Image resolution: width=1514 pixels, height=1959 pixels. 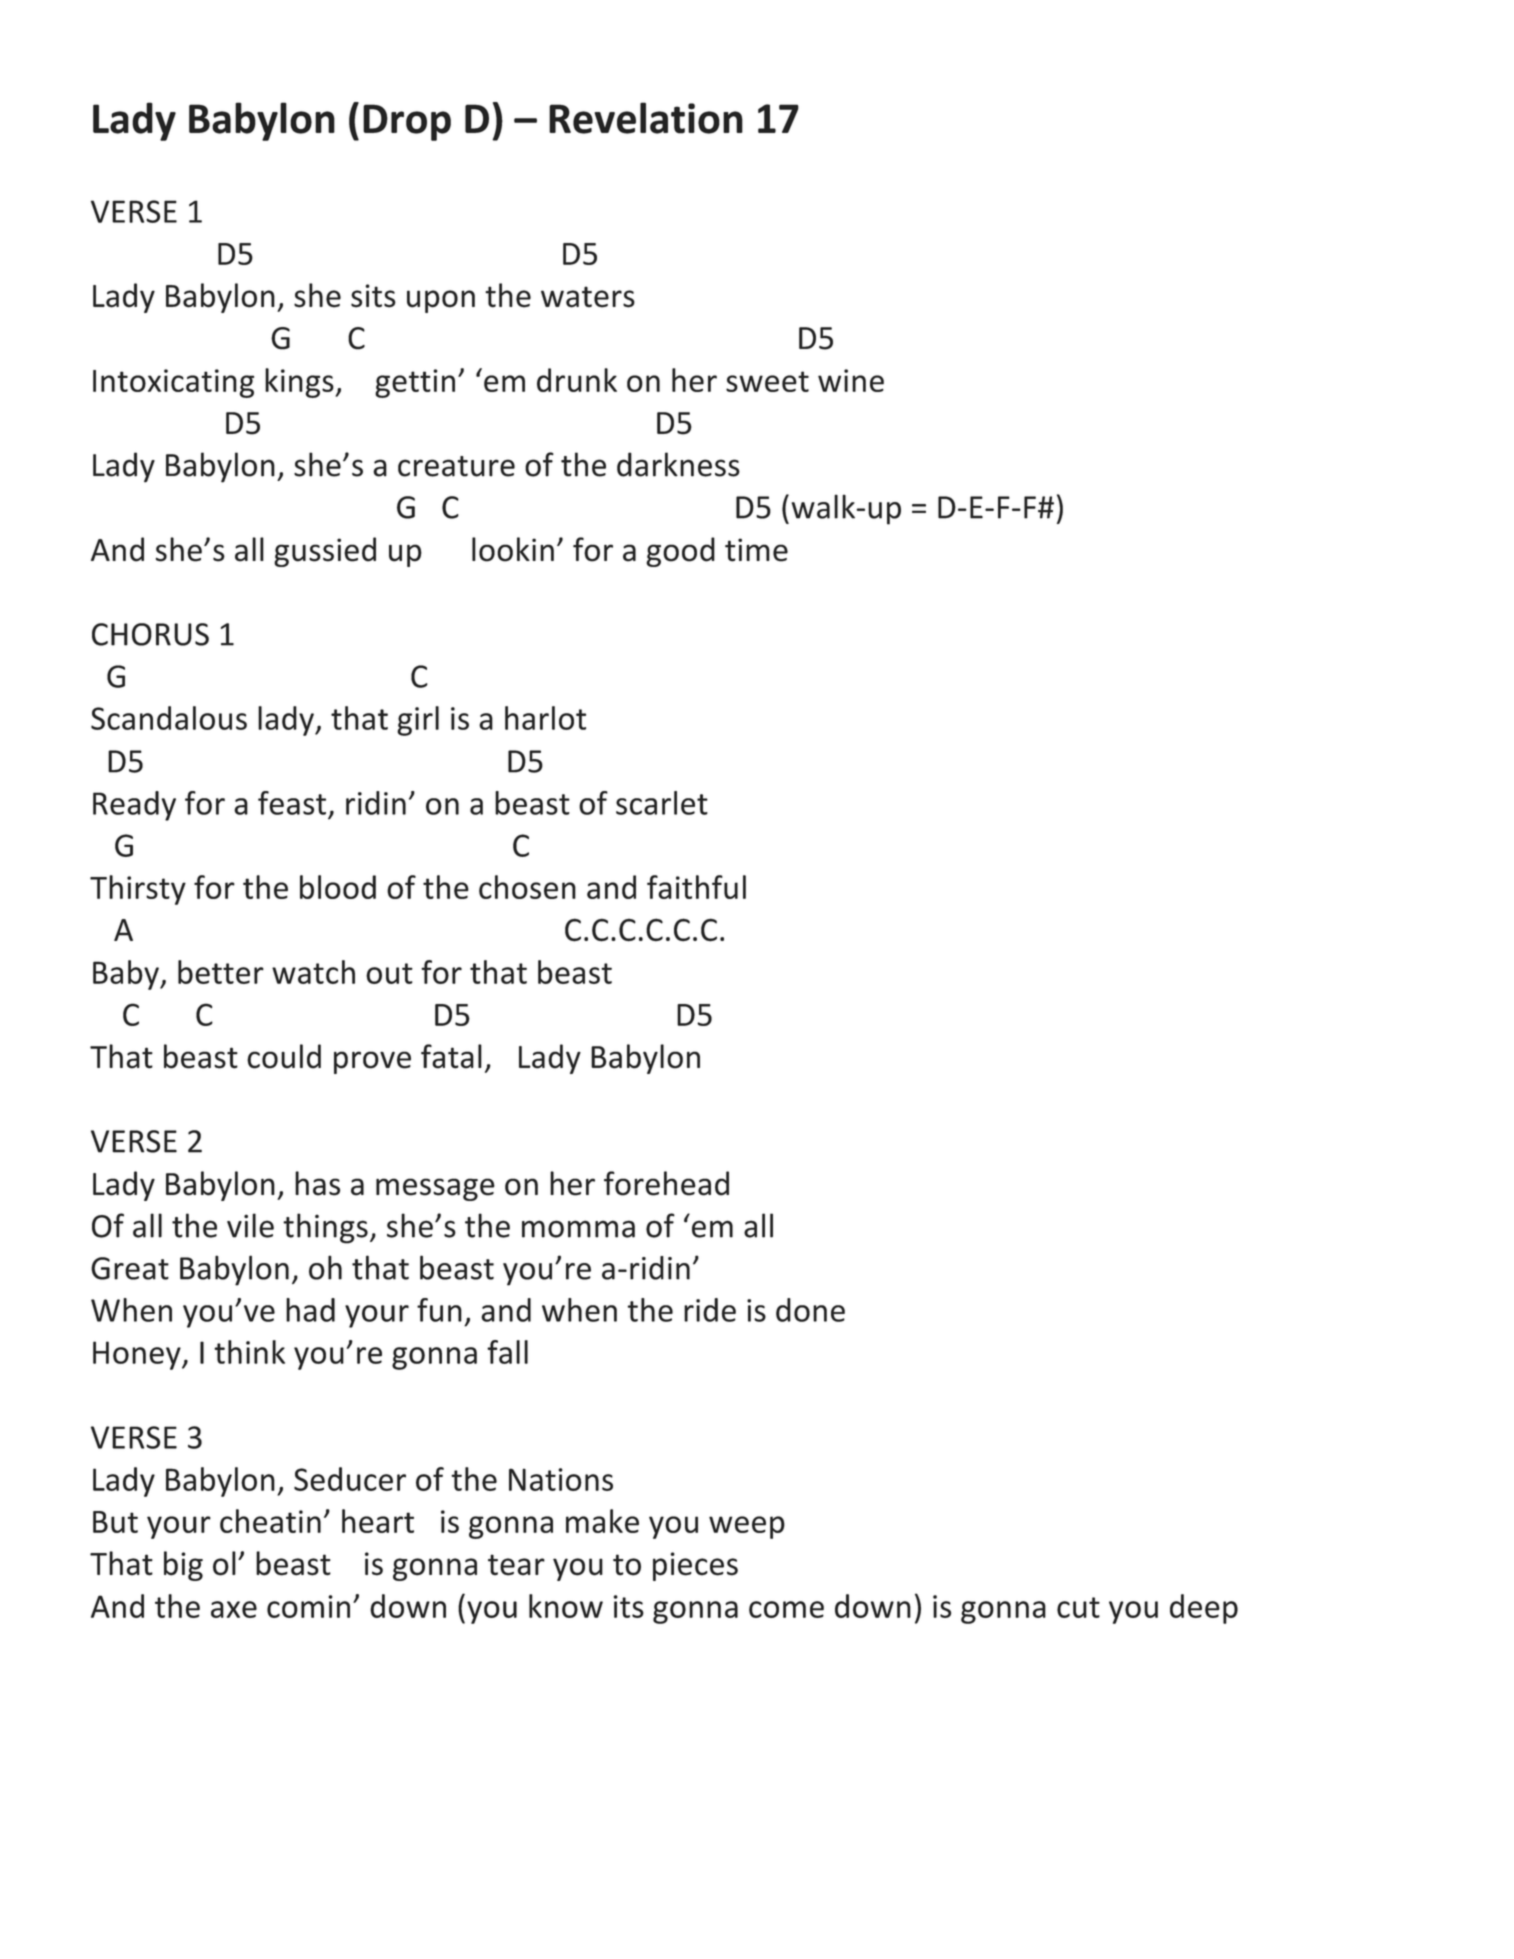 What do you see at coordinates (695, 1566) in the page?
I see `pieces` at bounding box center [695, 1566].
